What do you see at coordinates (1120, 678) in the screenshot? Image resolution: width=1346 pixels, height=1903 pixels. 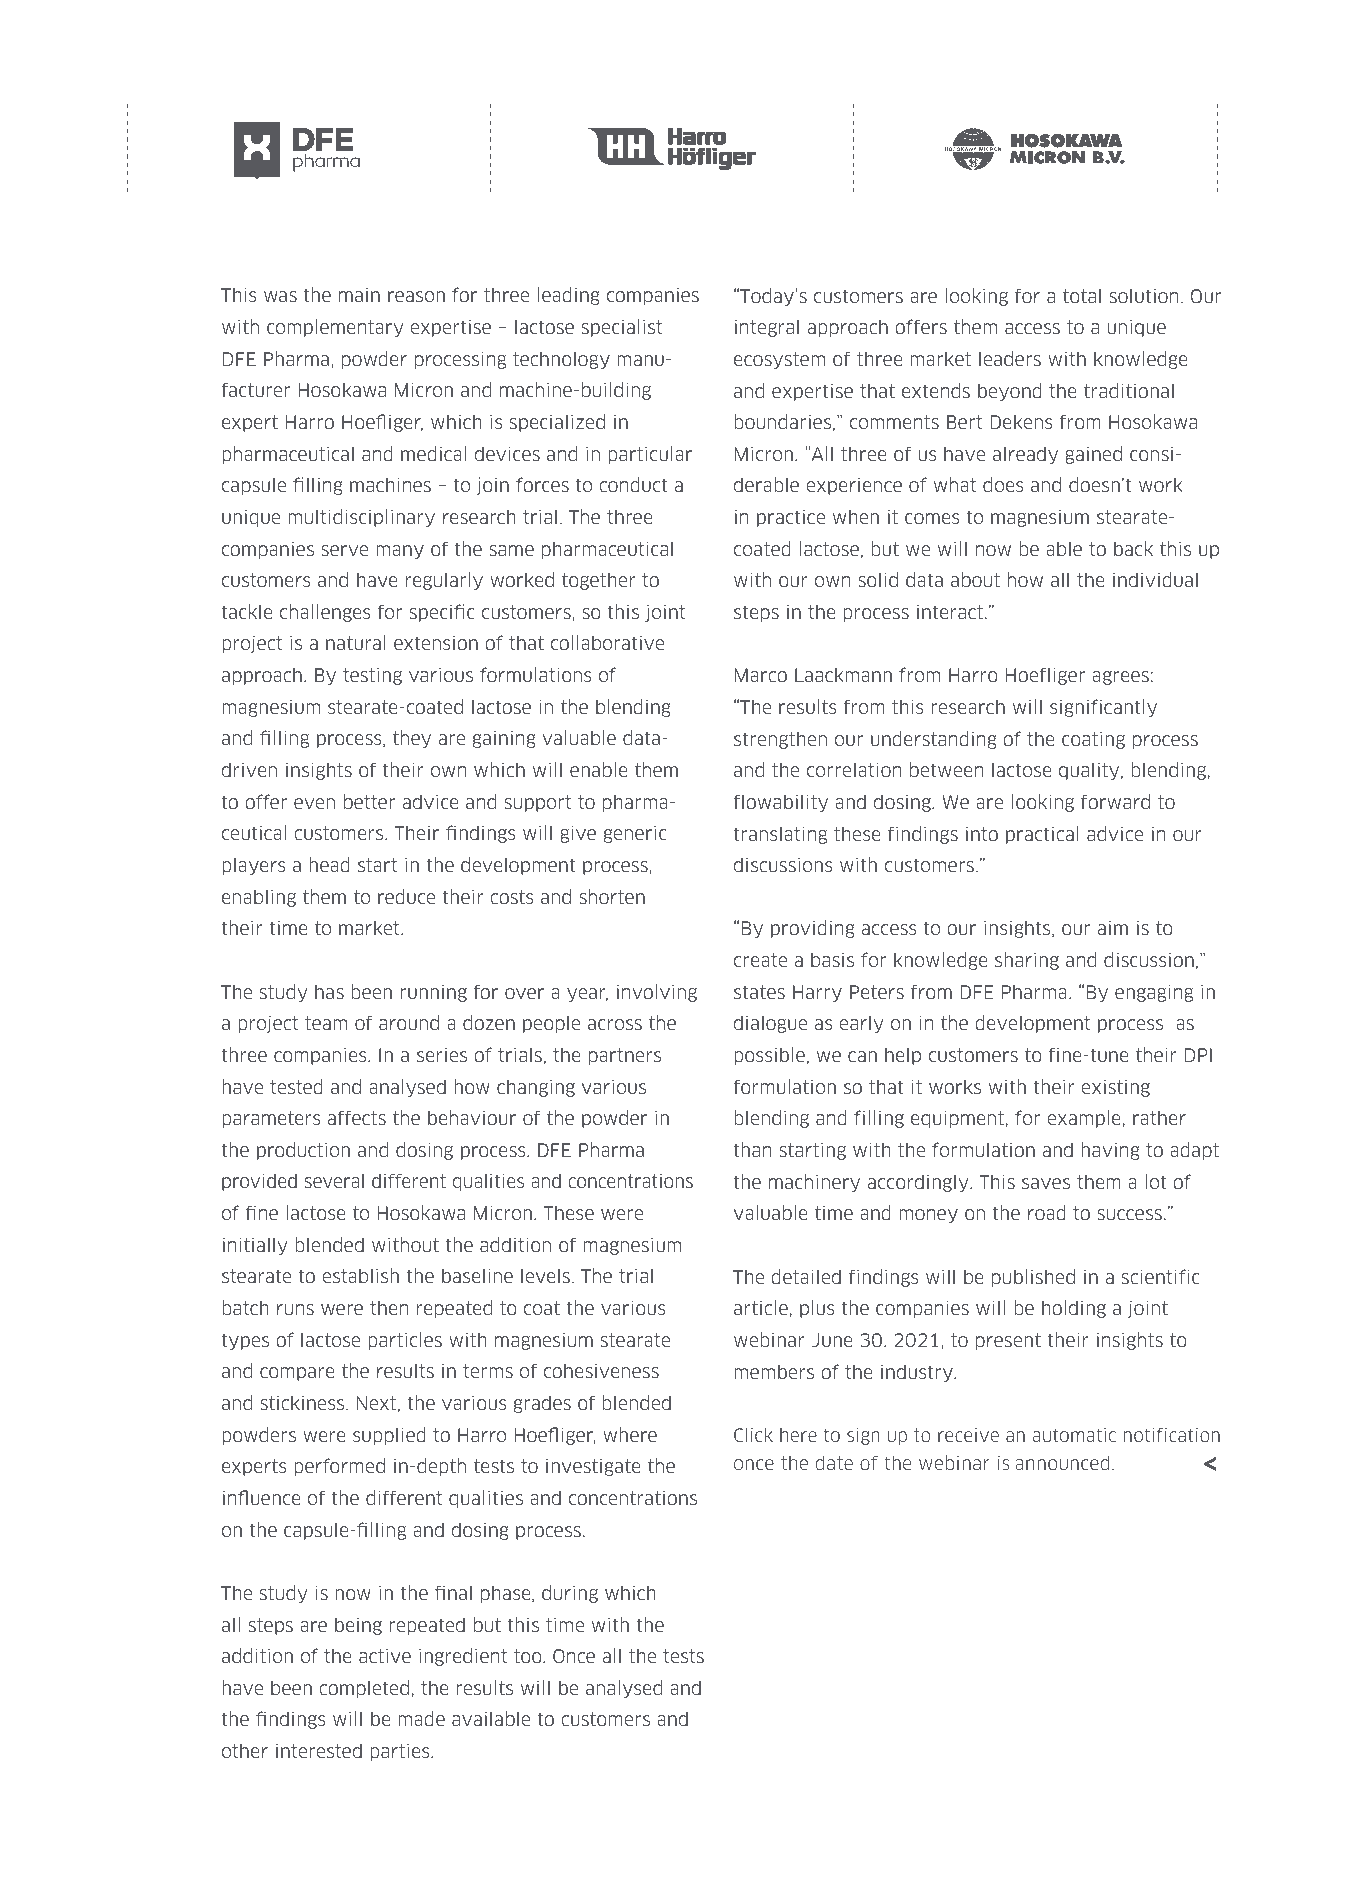 I see `agrees` at bounding box center [1120, 678].
